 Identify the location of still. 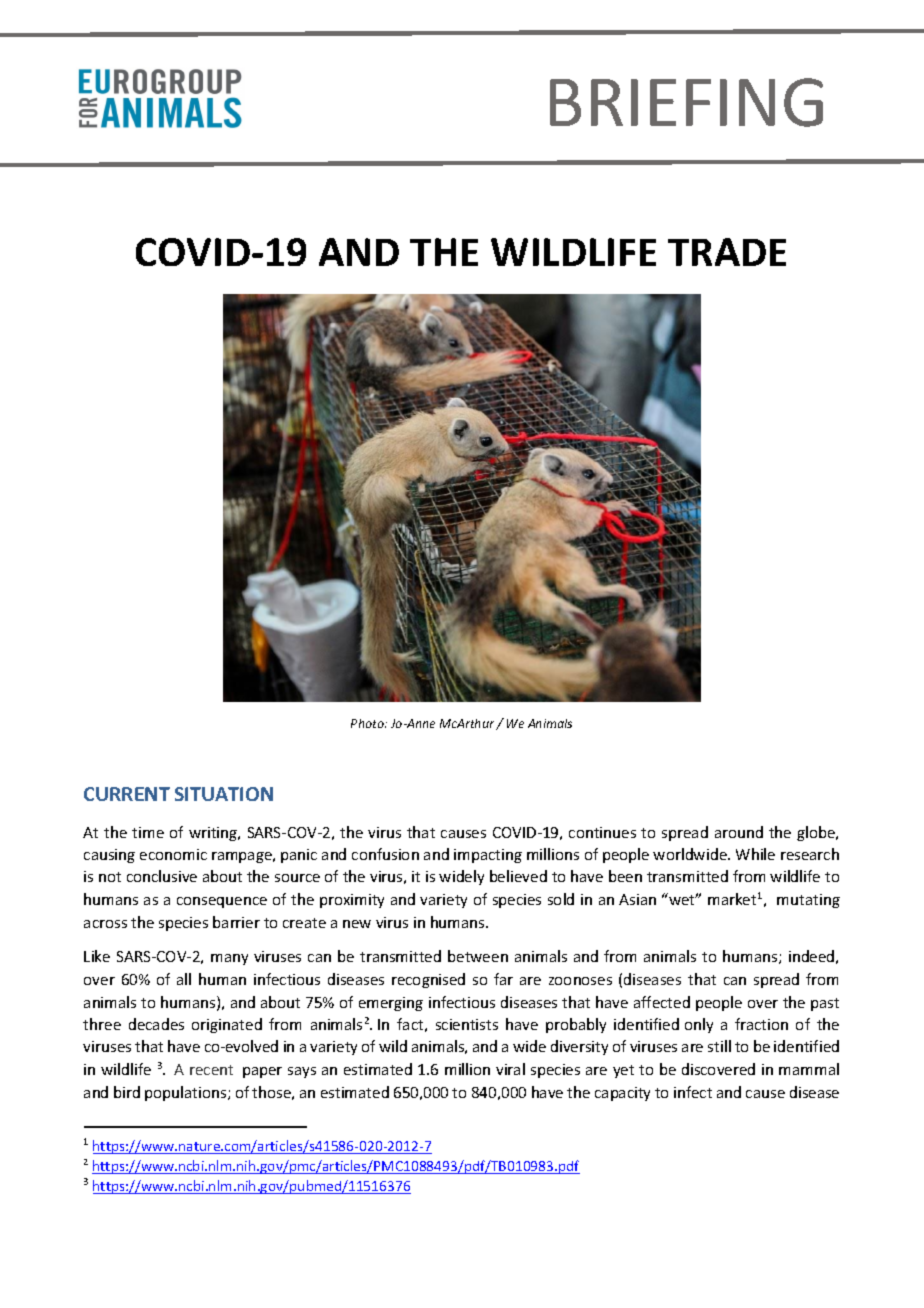
(719, 1046).
